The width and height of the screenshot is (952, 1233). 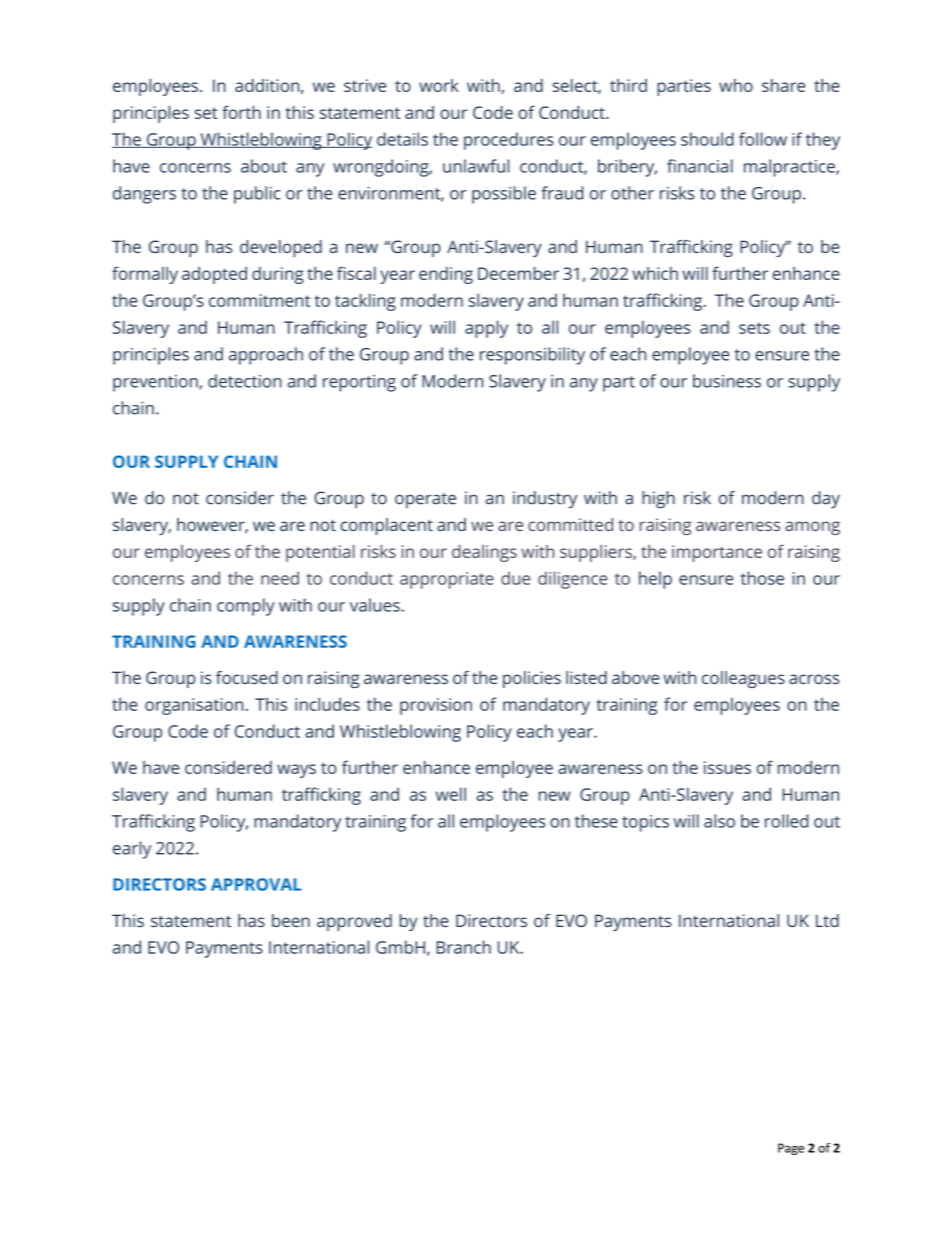 I want to click on need, so click(x=280, y=578).
